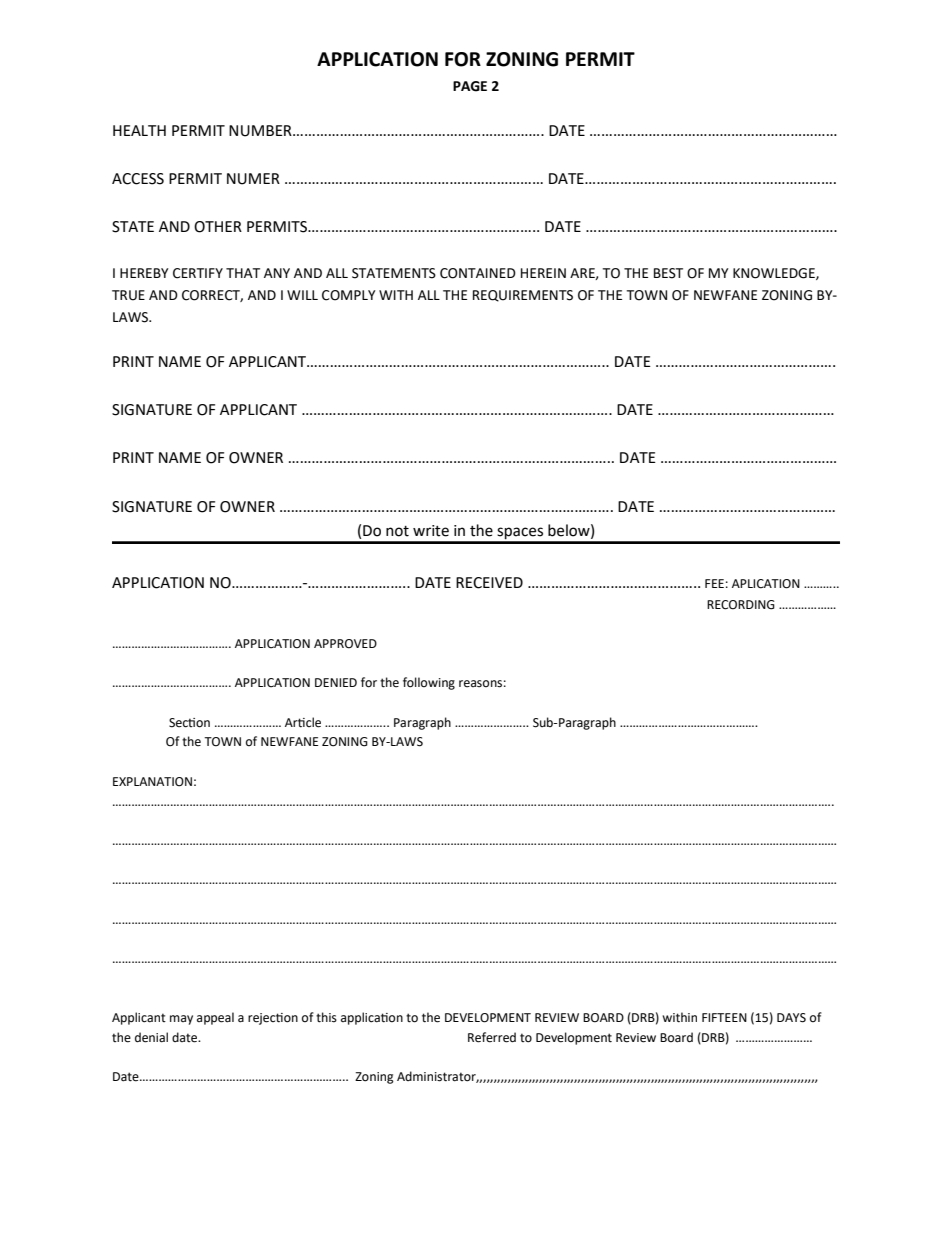 The height and width of the document is (1233, 952). Describe the element at coordinates (480, 684) in the document. I see `reasons` at that location.
